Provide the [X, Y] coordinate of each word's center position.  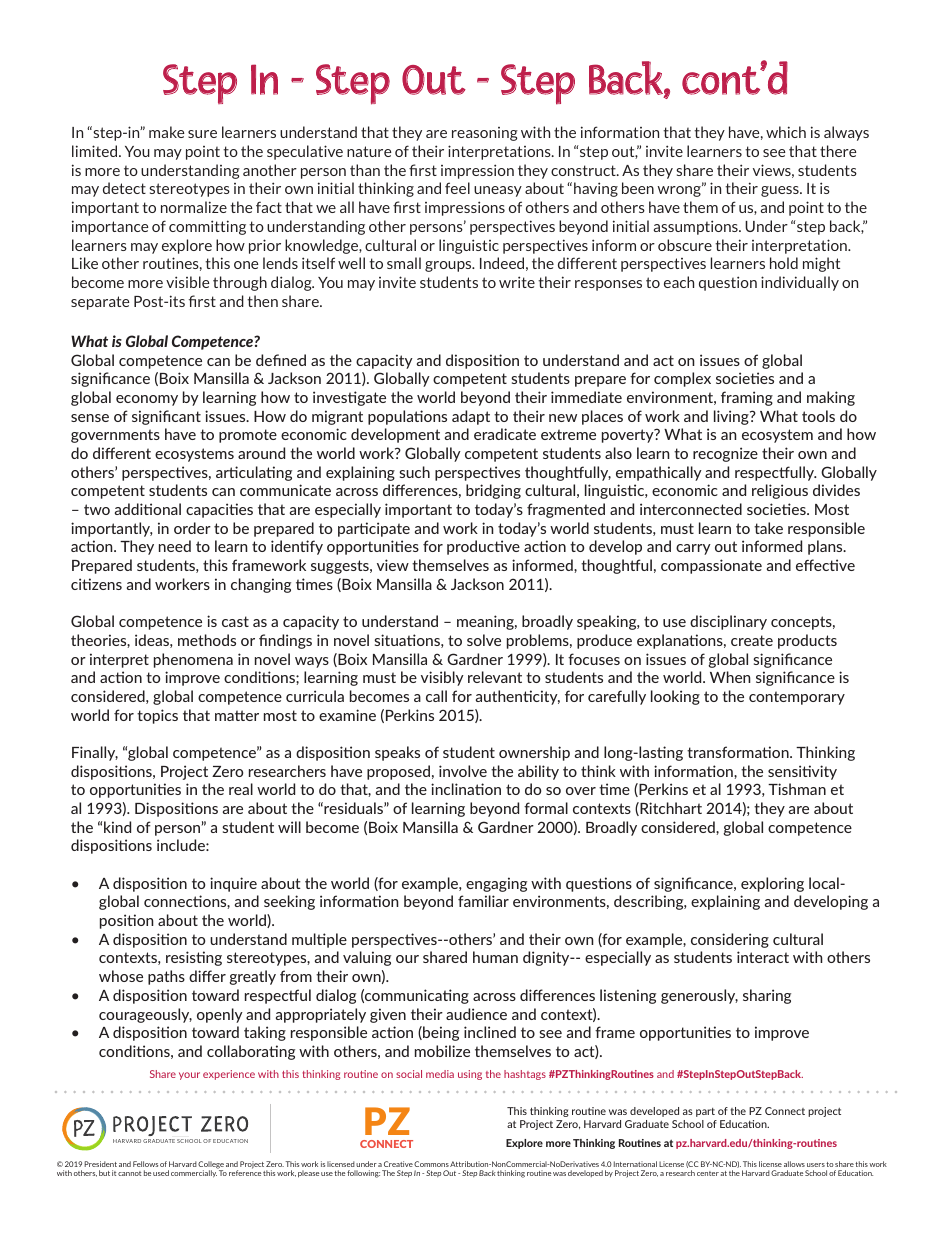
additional [148, 509]
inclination [466, 789]
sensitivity [802, 772]
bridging [493, 491]
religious [780, 491]
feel [457, 188]
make [167, 132]
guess [781, 191]
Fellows [145, 1164]
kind [117, 827]
